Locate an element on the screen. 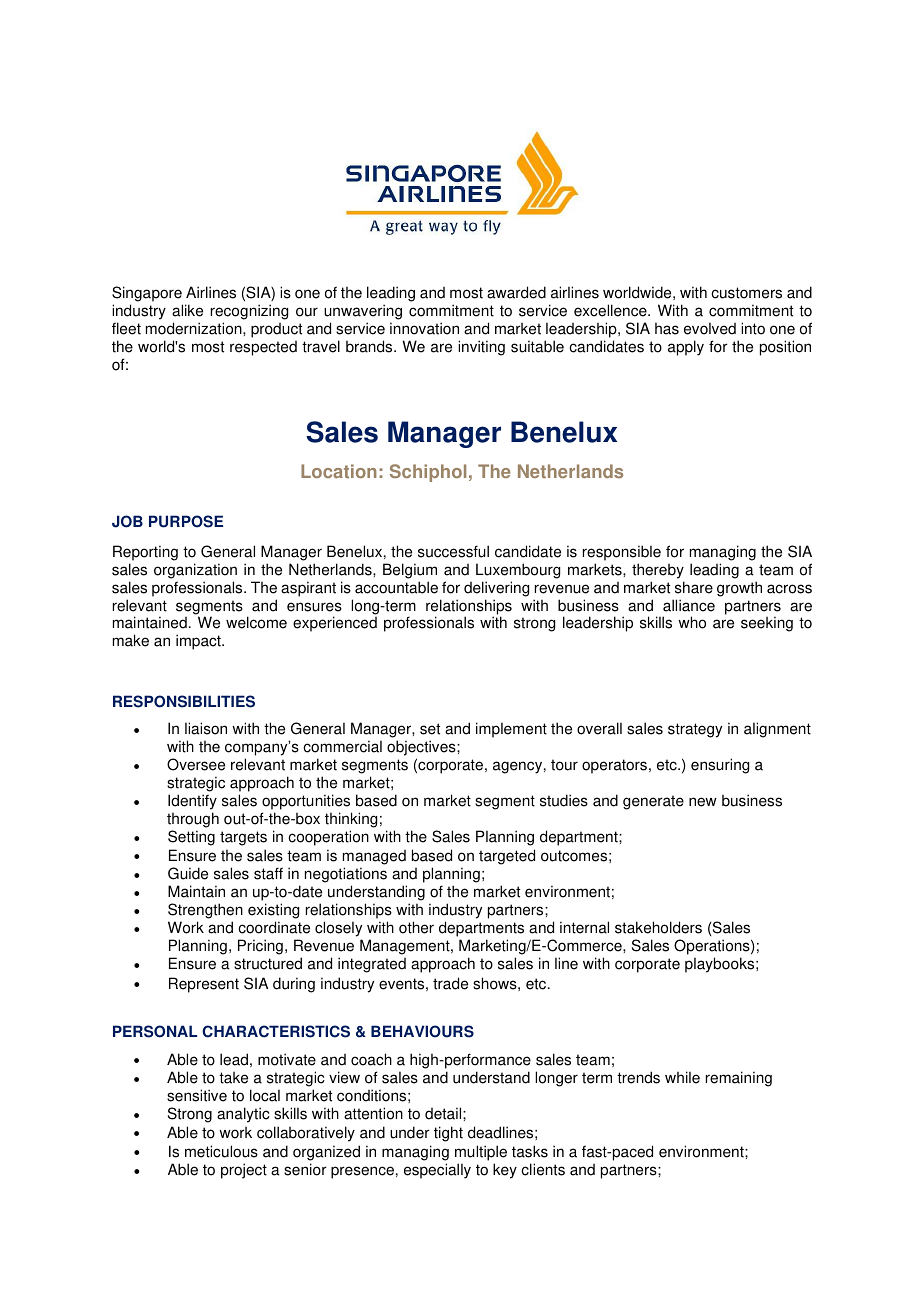  meticulous is located at coordinates (221, 1151).
